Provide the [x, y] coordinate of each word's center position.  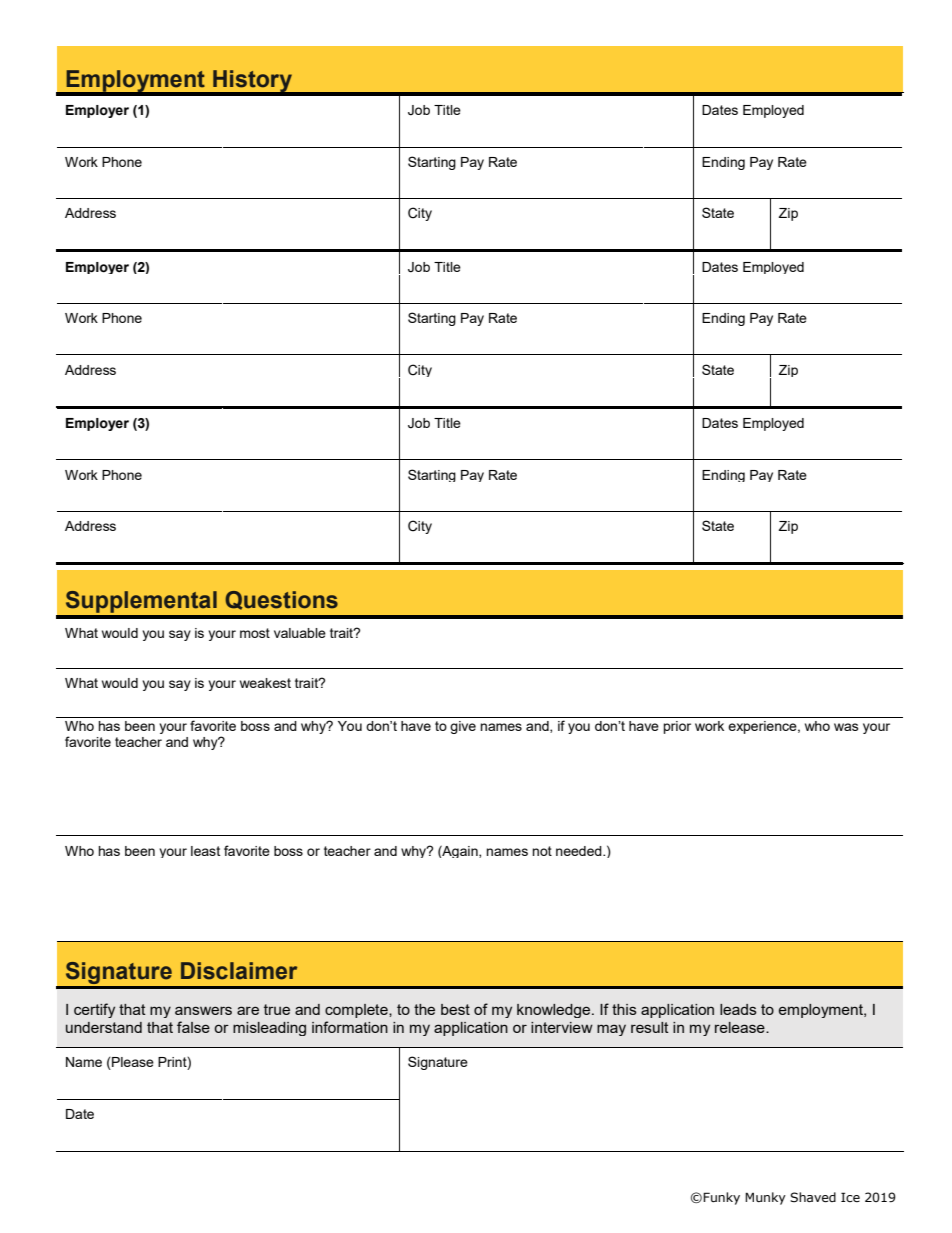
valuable [300, 633]
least [205, 851]
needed [580, 851]
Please [132, 1063]
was [846, 727]
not [542, 851]
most [255, 633]
